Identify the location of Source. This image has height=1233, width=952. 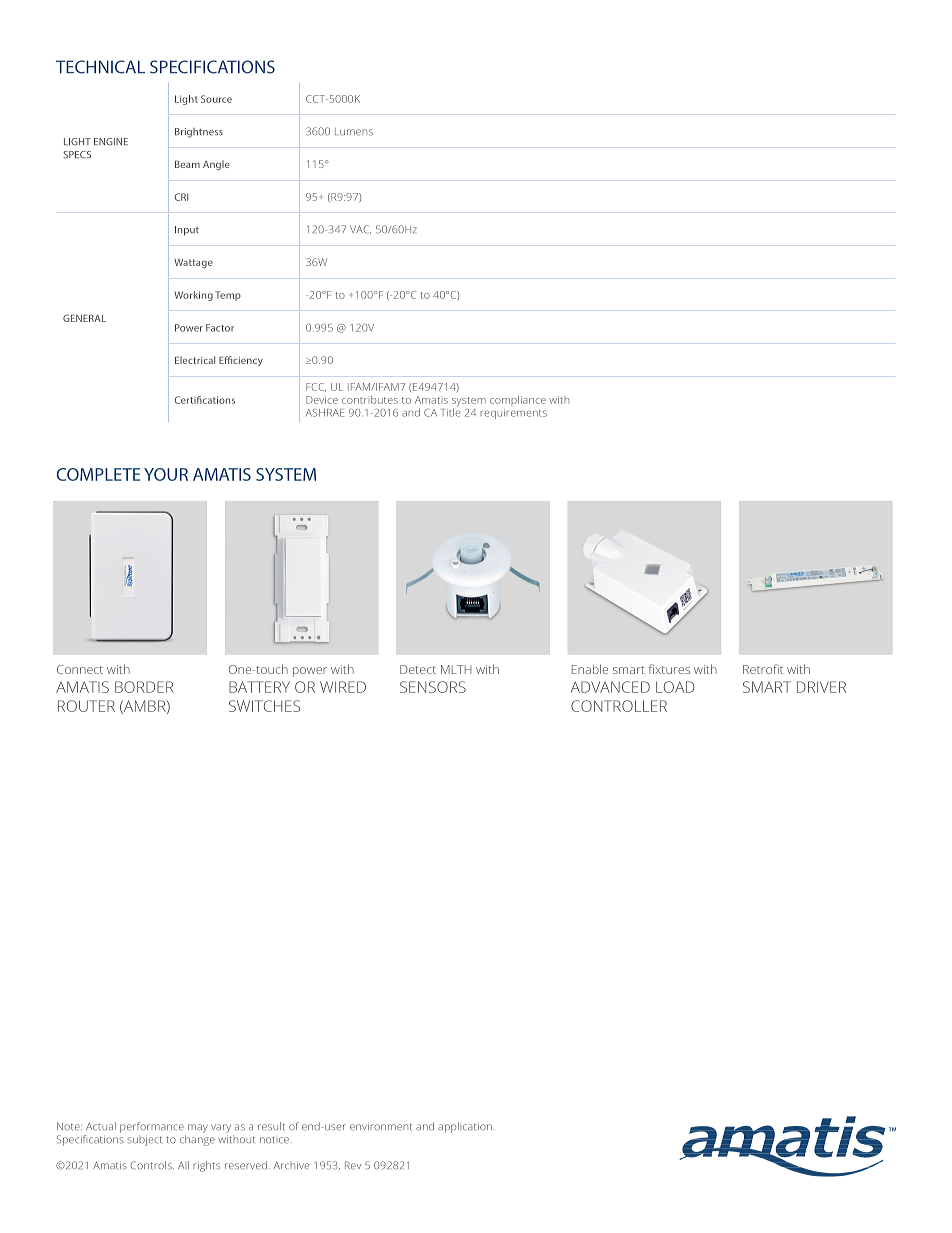
(216, 99).
